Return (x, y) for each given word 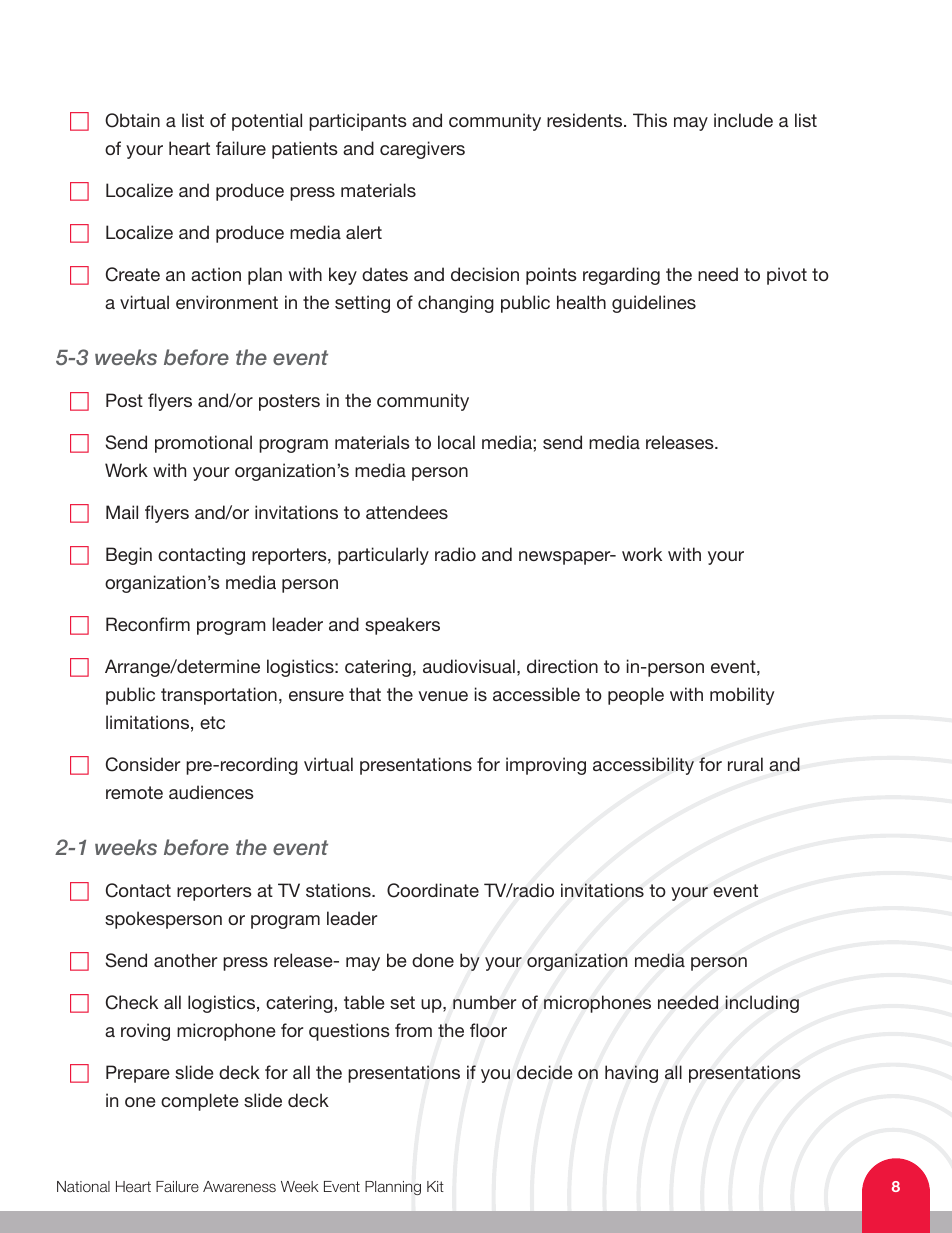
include (743, 120)
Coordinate (433, 890)
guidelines (654, 304)
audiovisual (469, 666)
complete (199, 1102)
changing (456, 304)
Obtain (132, 120)
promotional (203, 444)
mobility (742, 696)
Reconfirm (148, 624)
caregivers (422, 150)
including (762, 1004)
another (185, 960)
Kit (435, 1186)
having (631, 1074)
